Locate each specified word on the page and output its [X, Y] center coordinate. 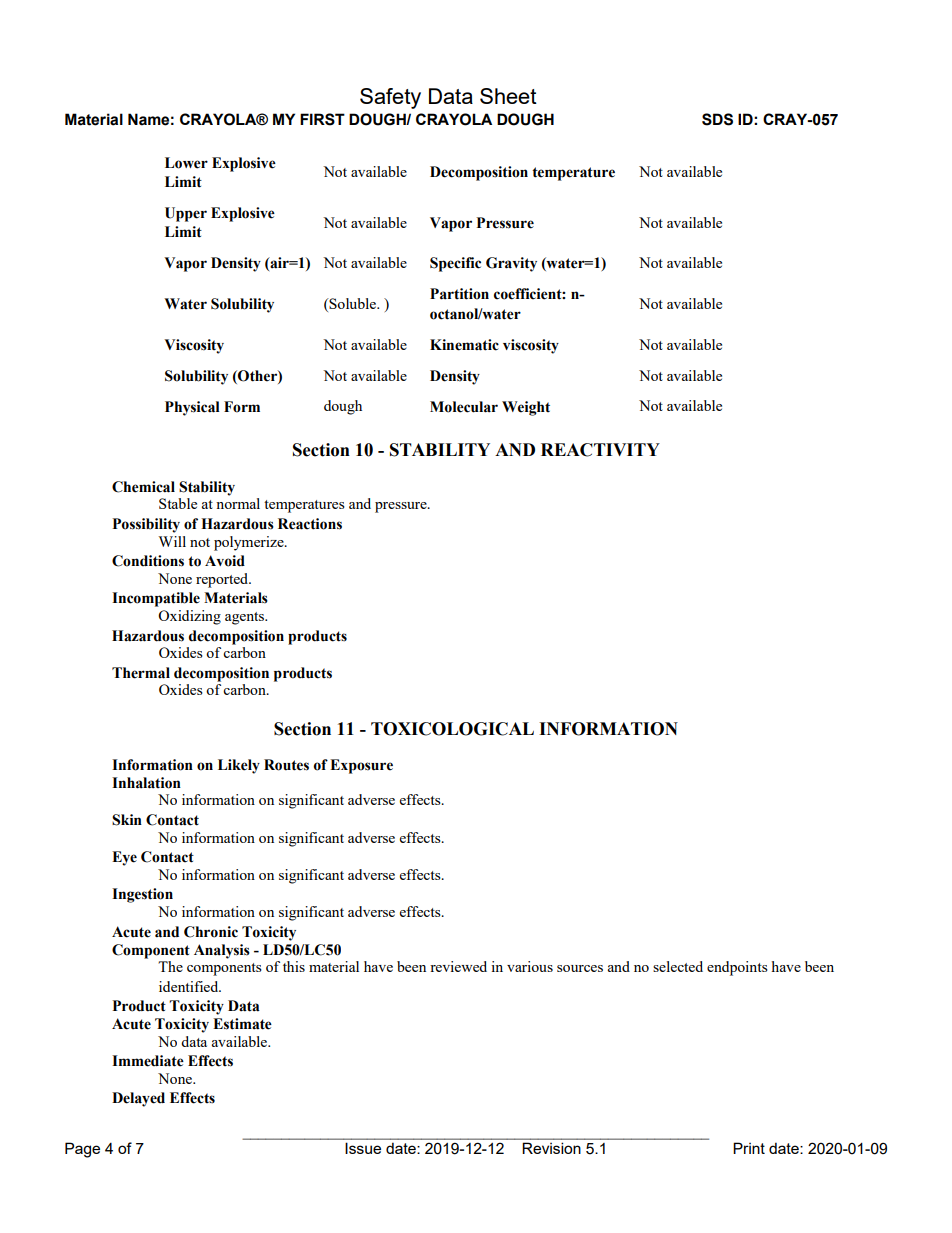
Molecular [464, 407]
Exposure [361, 766]
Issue [363, 1148]
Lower [186, 163]
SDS [717, 119]
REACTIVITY [600, 450]
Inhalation [146, 783]
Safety [390, 98]
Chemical [143, 487]
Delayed [138, 1099]
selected [678, 966]
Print [749, 1148]
